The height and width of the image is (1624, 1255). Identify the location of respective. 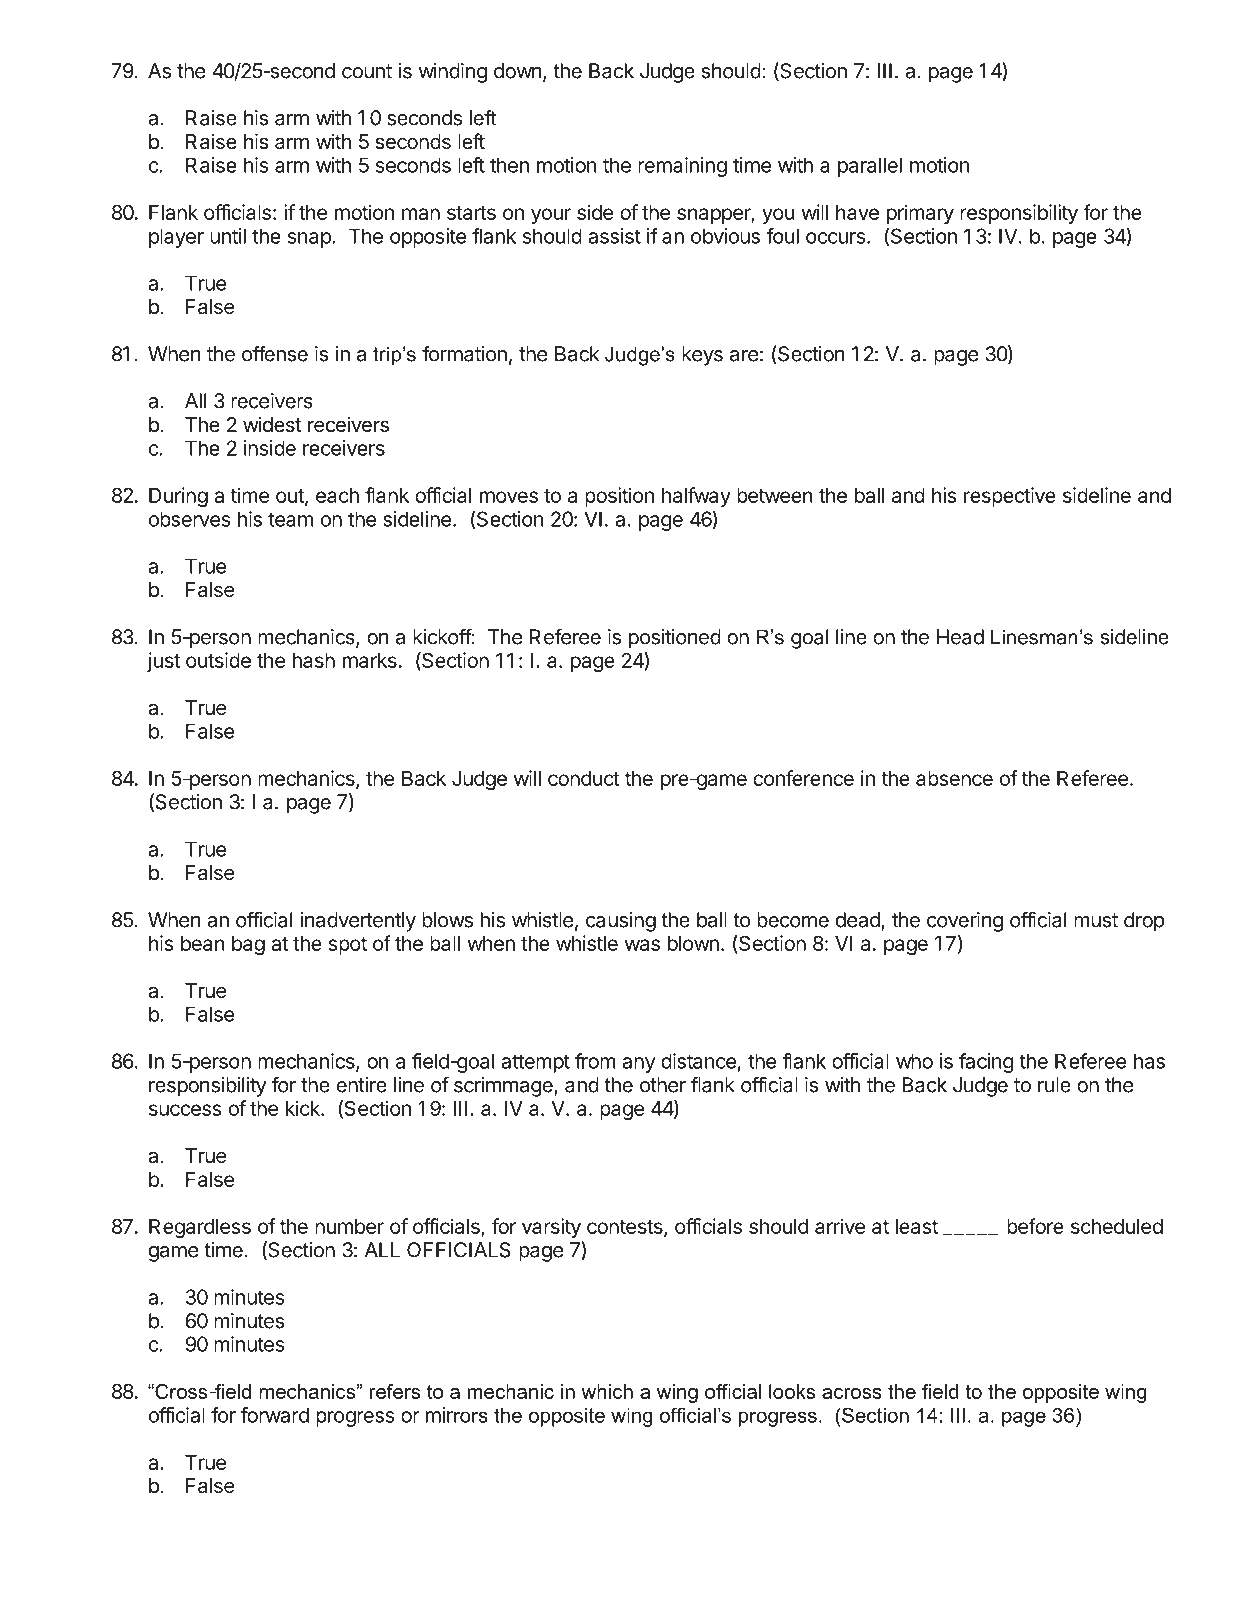
(1010, 497).
